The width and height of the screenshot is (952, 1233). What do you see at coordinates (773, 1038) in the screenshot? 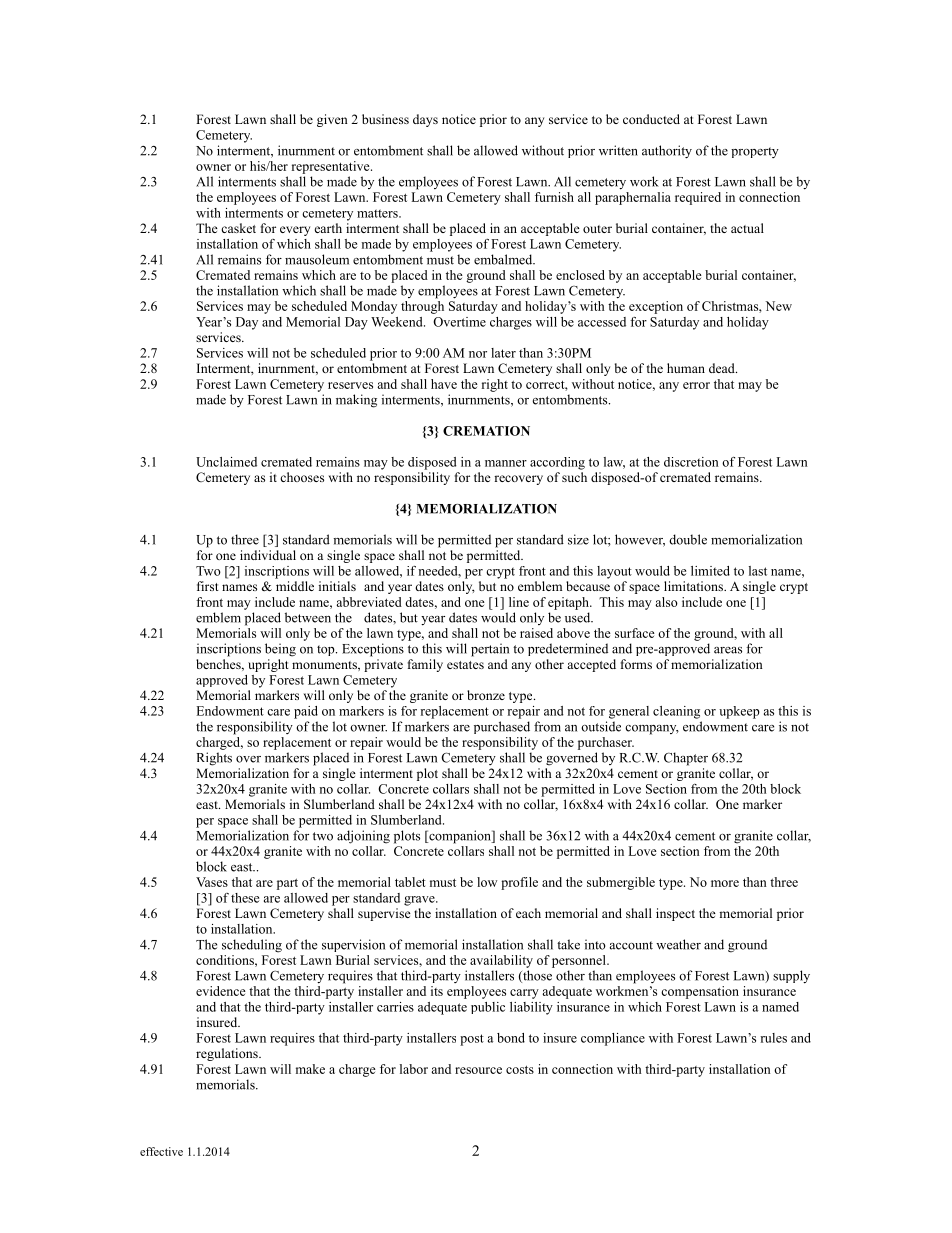
I see `rules` at bounding box center [773, 1038].
